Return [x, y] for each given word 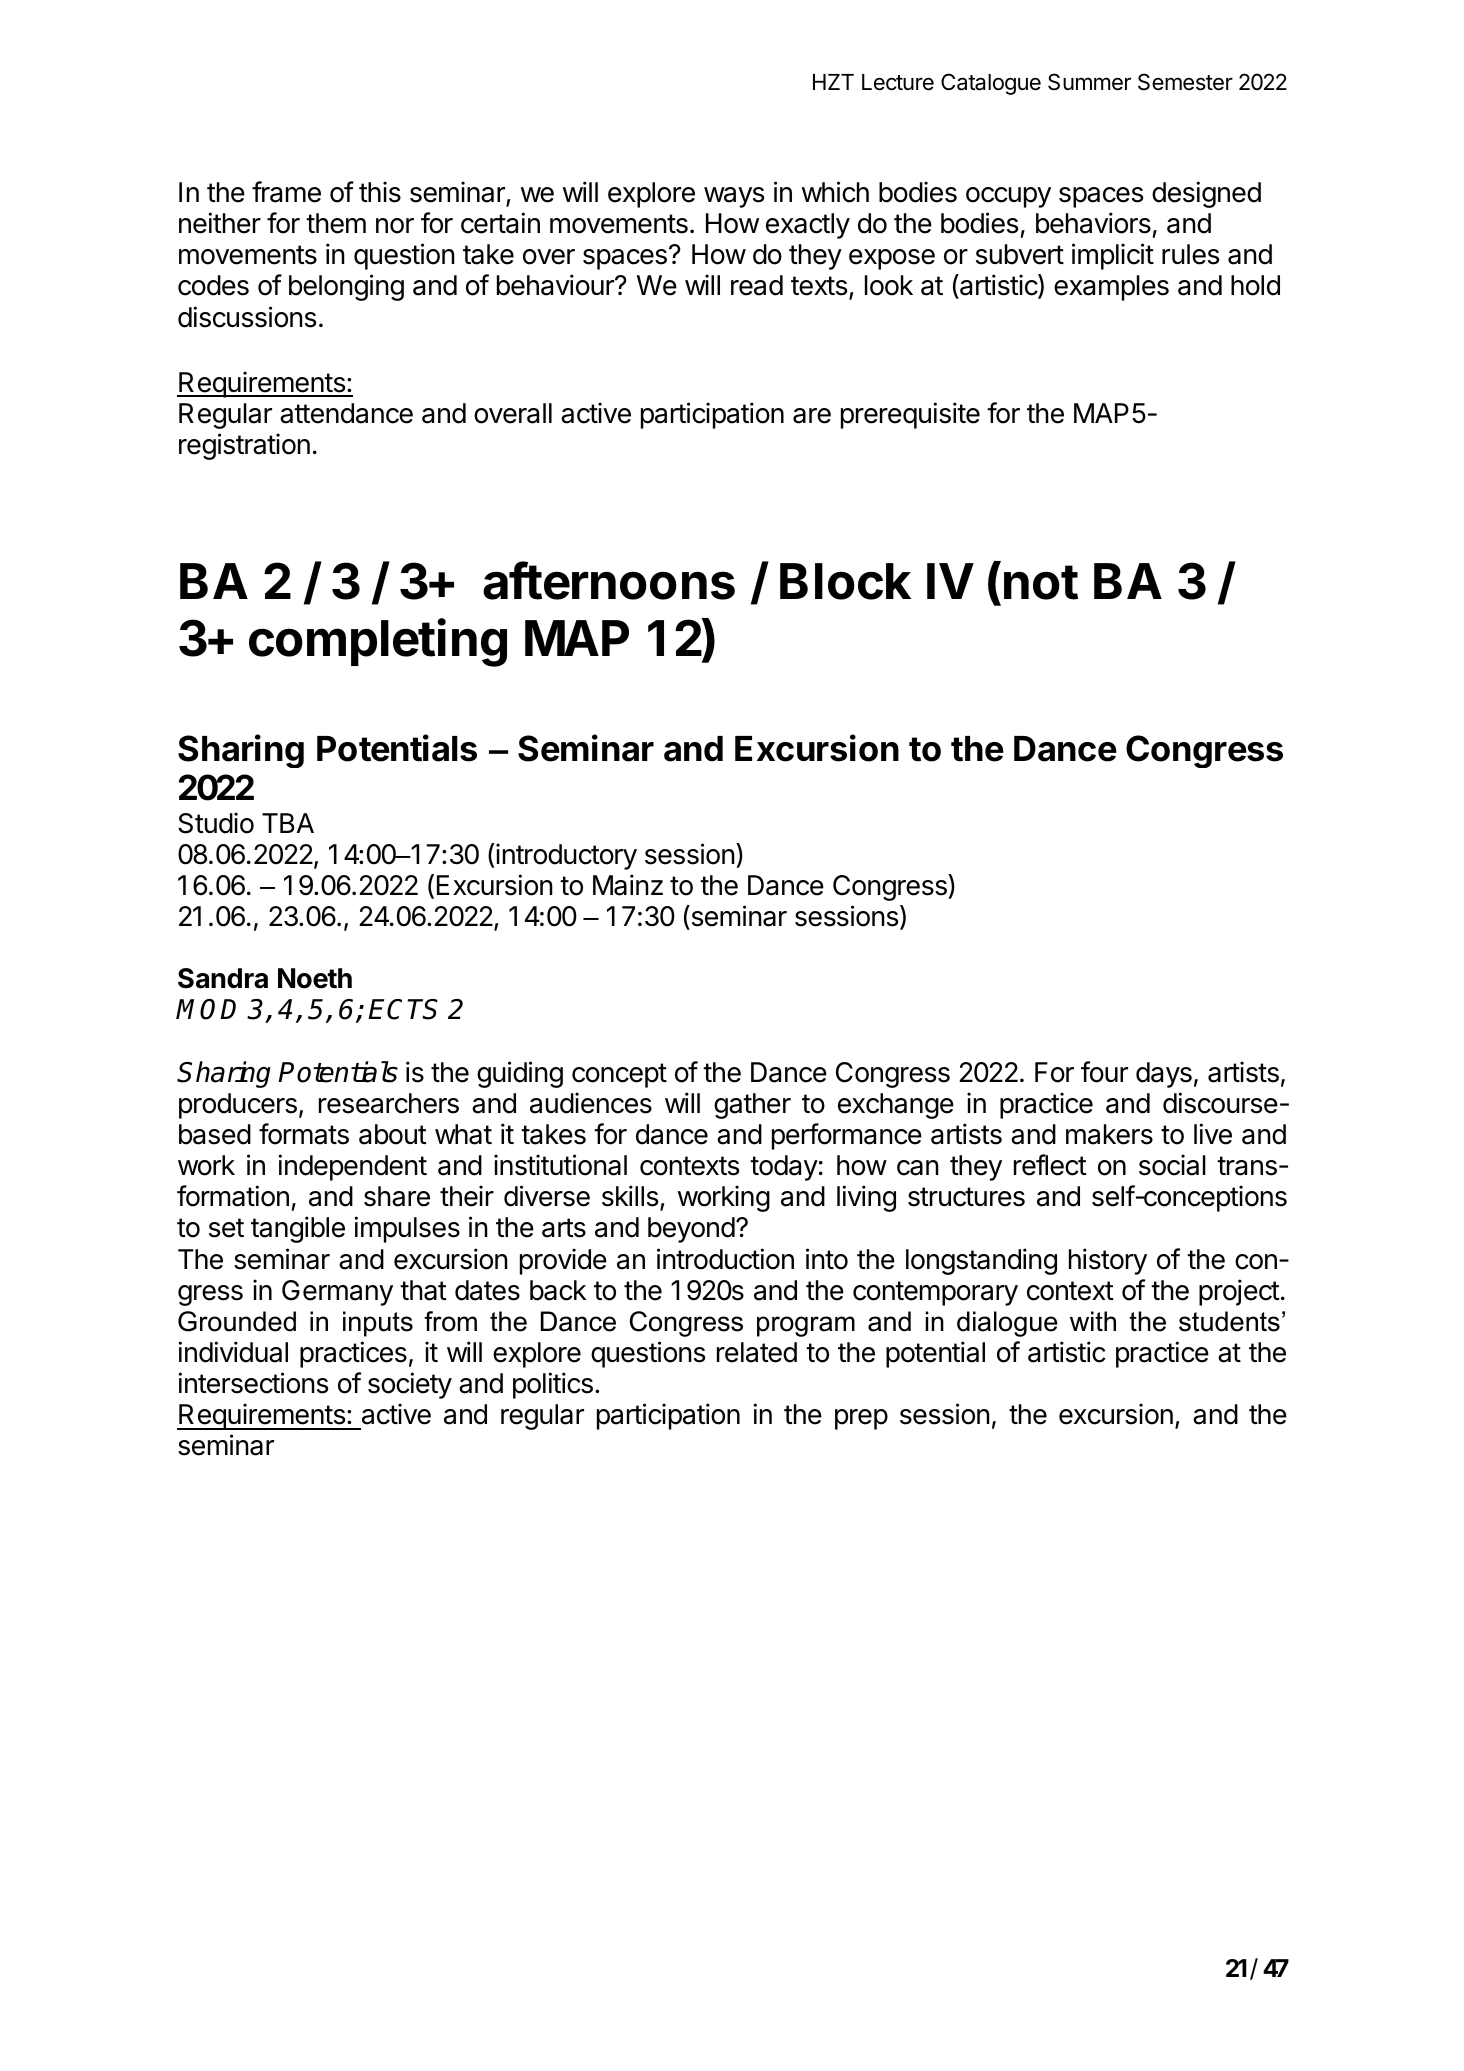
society [410, 1385]
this [380, 192]
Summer [1089, 82]
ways [734, 197]
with [1093, 1321]
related [757, 1352]
